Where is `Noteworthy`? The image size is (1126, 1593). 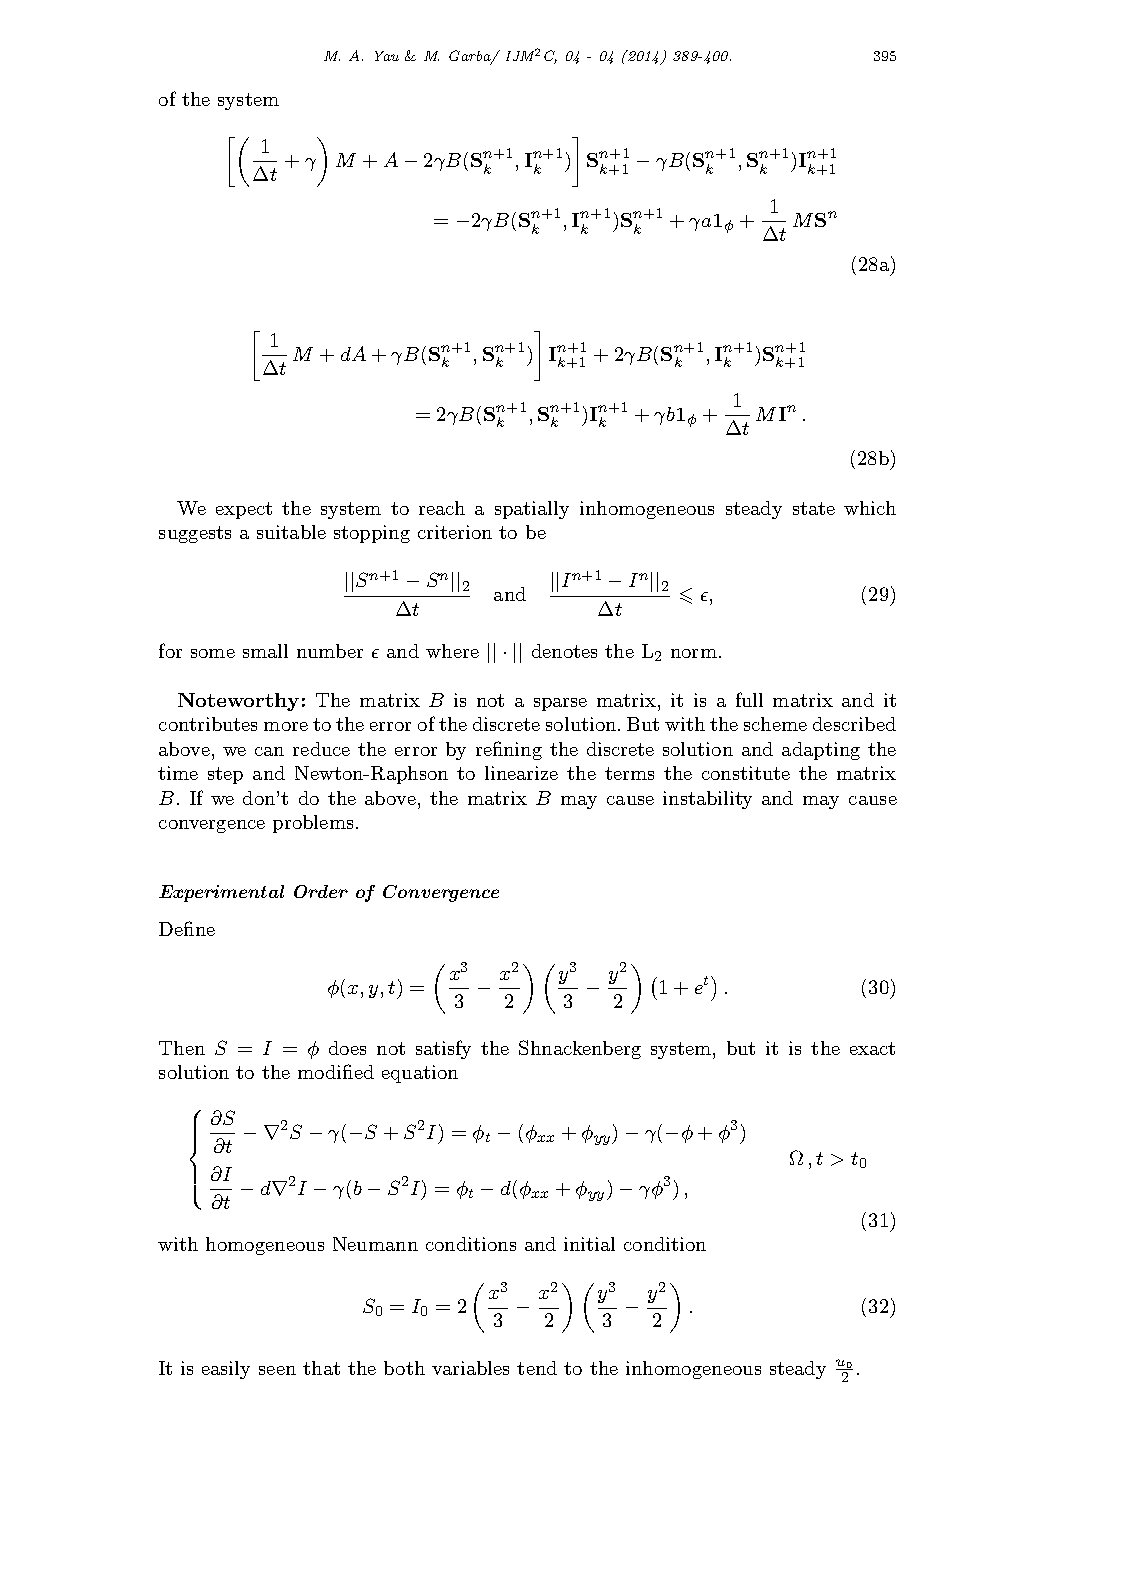 Noteworthy is located at coordinates (238, 702).
